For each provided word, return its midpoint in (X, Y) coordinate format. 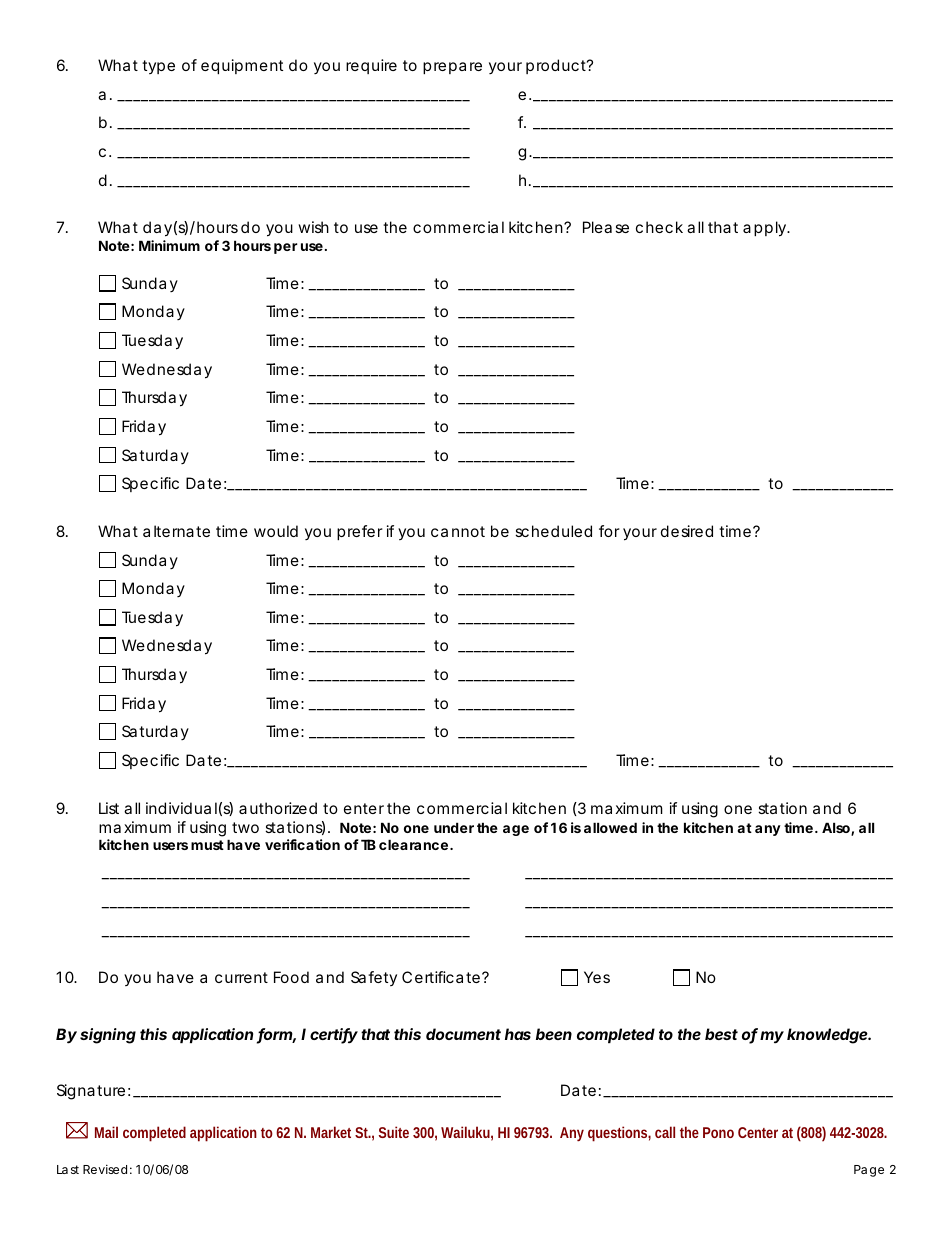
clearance (413, 844)
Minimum (169, 245)
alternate (176, 531)
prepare (452, 68)
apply (765, 229)
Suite (394, 1132)
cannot (458, 531)
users (170, 846)
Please (606, 227)
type (158, 67)
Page (869, 1171)
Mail (106, 1132)
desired (687, 531)
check (659, 227)
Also (837, 829)
